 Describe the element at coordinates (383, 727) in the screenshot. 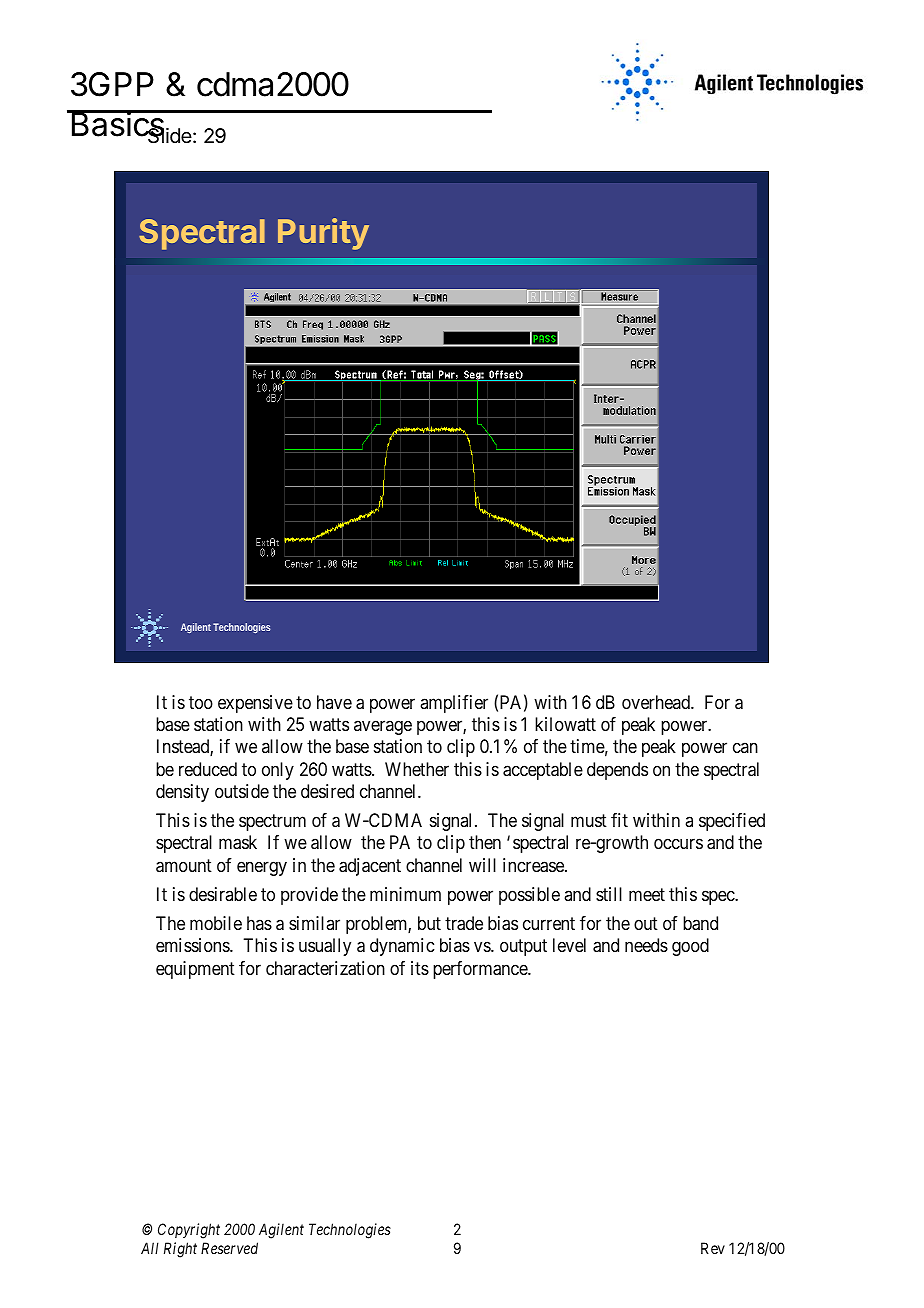

I see `average` at that location.
